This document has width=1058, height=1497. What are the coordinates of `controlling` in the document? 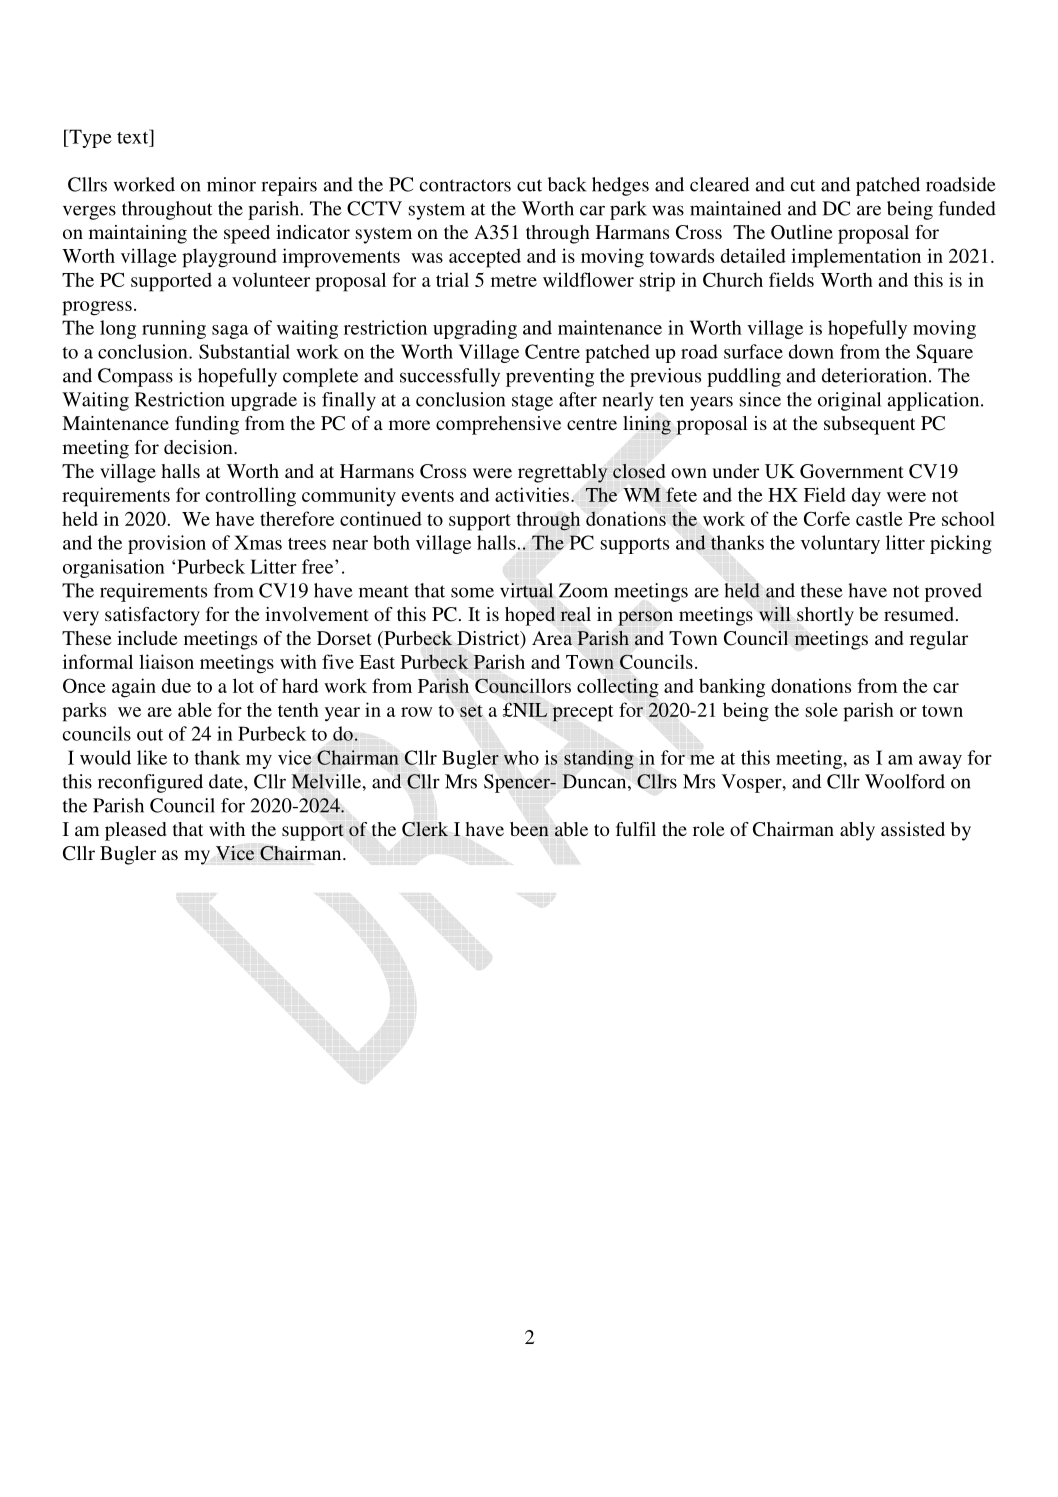 It's located at (251, 497).
